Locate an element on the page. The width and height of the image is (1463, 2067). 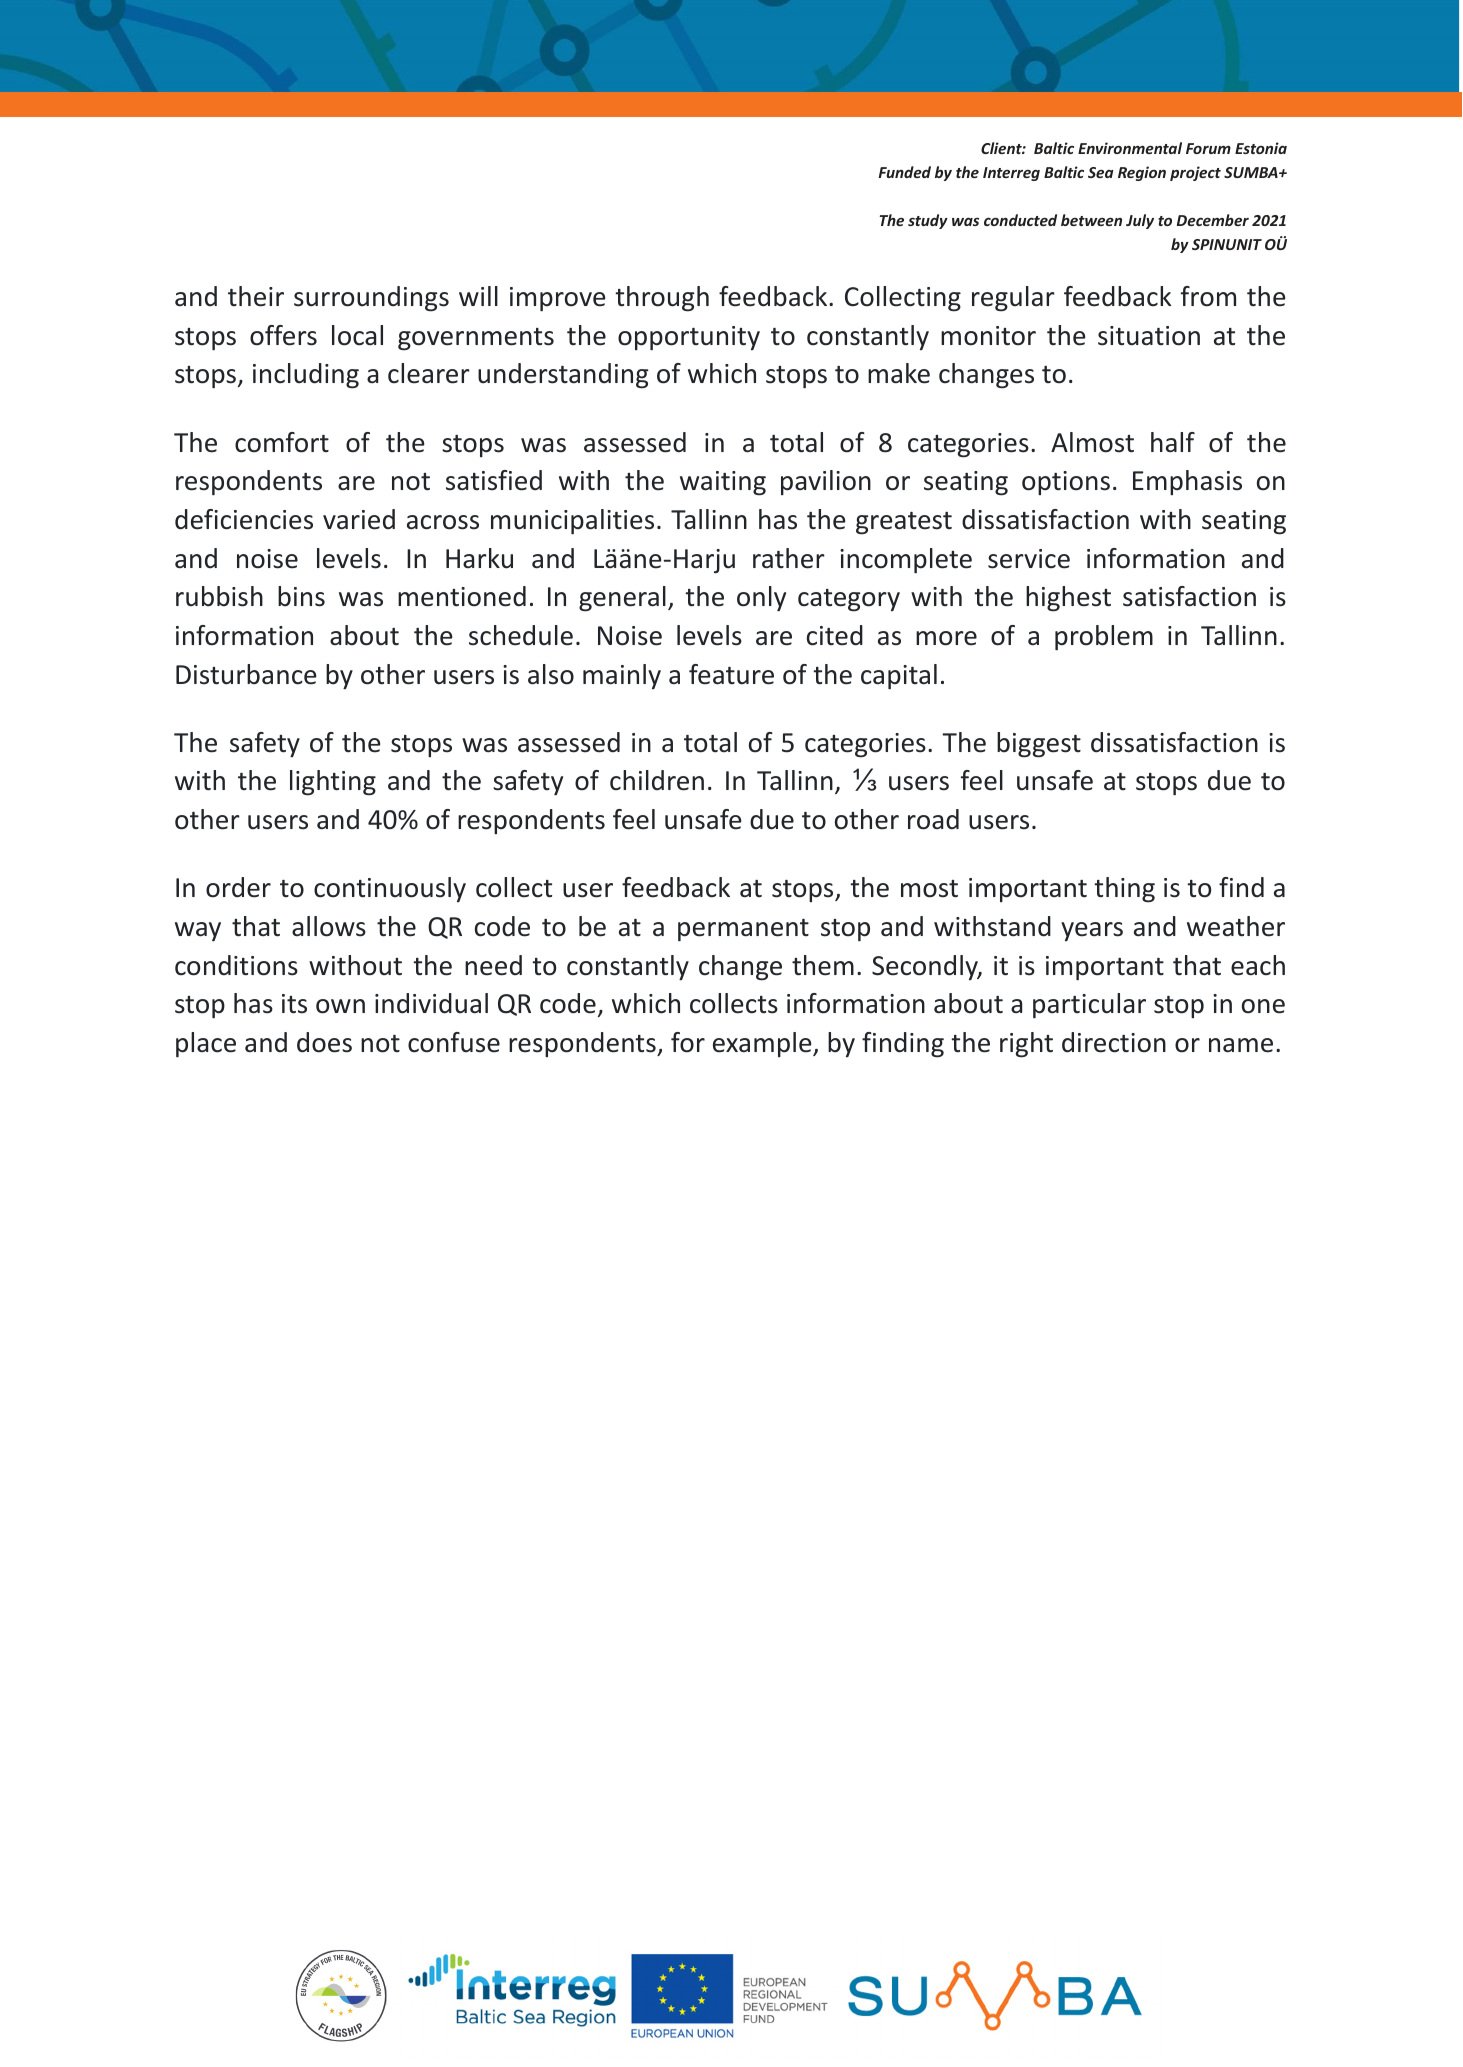
children is located at coordinates (657, 780).
